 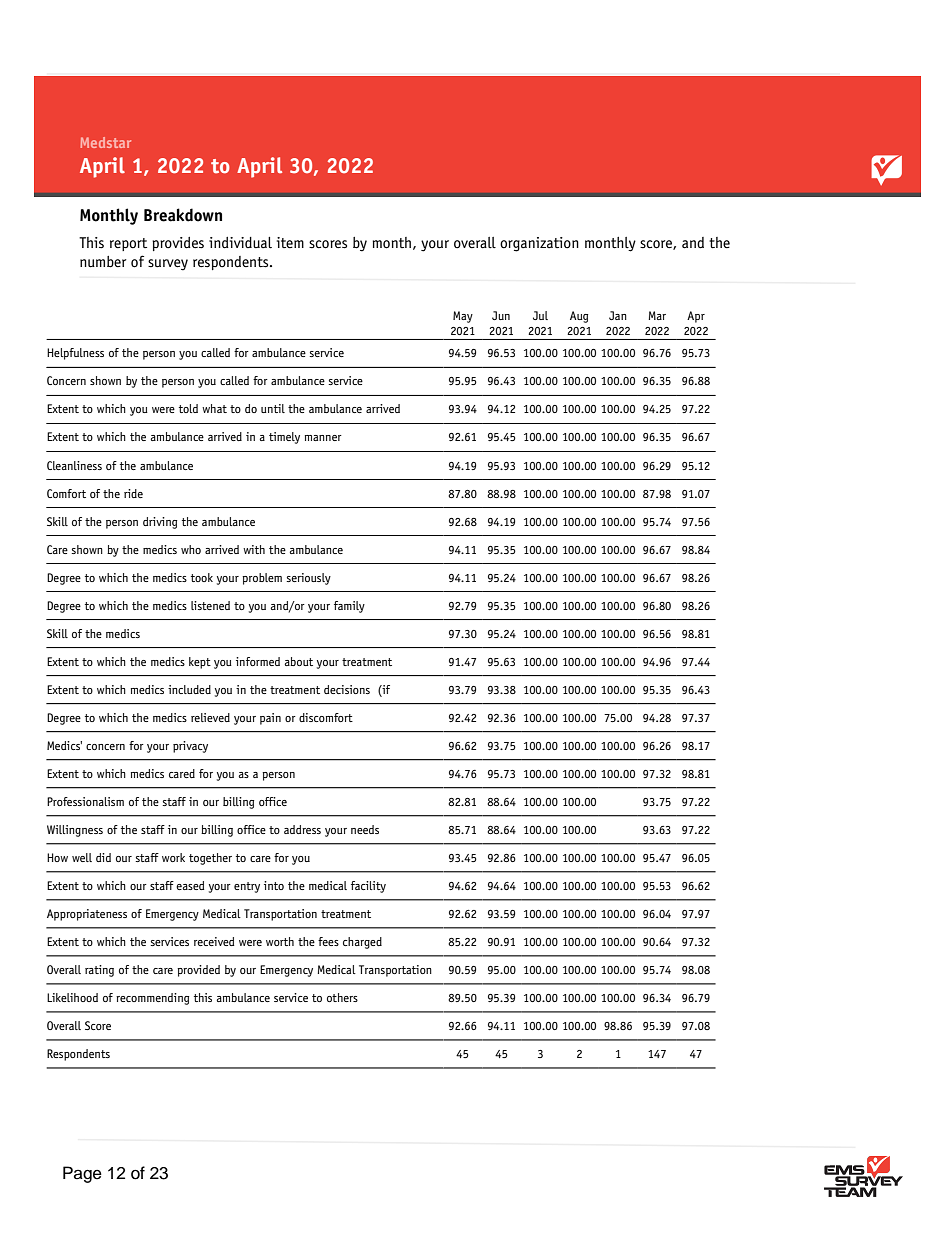 What do you see at coordinates (539, 244) in the screenshot?
I see `organization` at bounding box center [539, 244].
